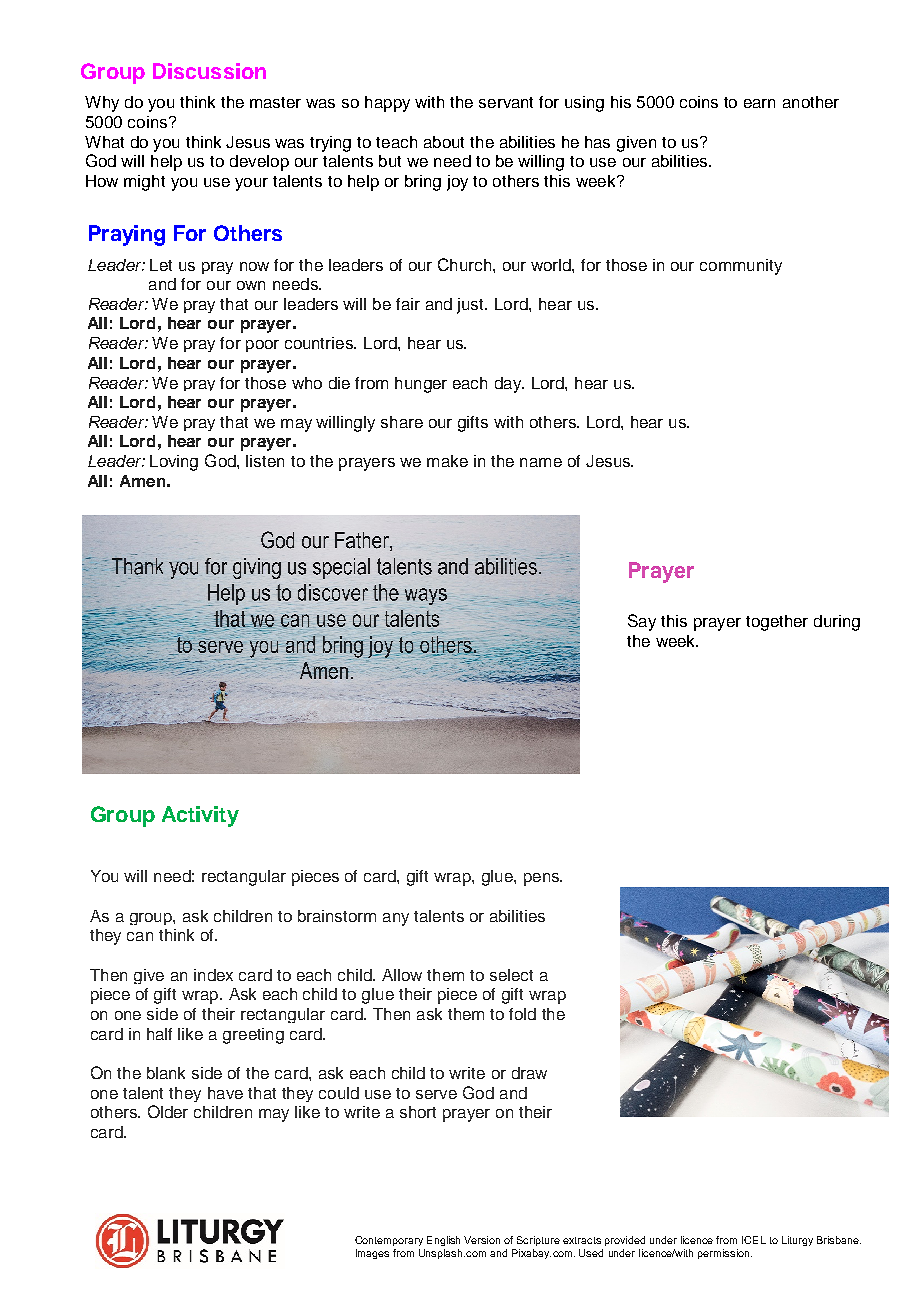 The height and width of the document is (1308, 924). Describe the element at coordinates (506, 102) in the document. I see `servant` at that location.
